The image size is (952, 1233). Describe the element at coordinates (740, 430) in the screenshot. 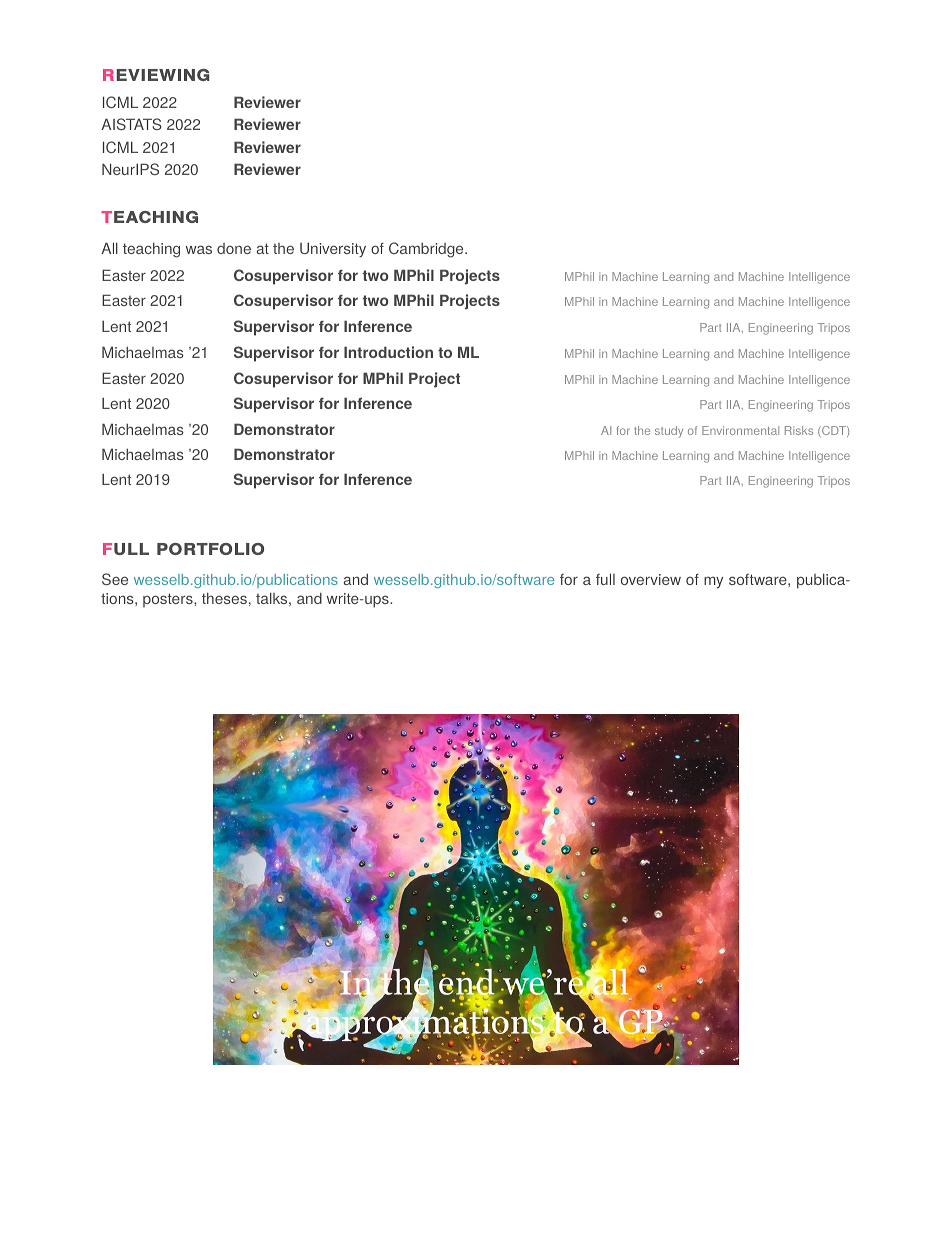

I see `Environmental` at that location.
